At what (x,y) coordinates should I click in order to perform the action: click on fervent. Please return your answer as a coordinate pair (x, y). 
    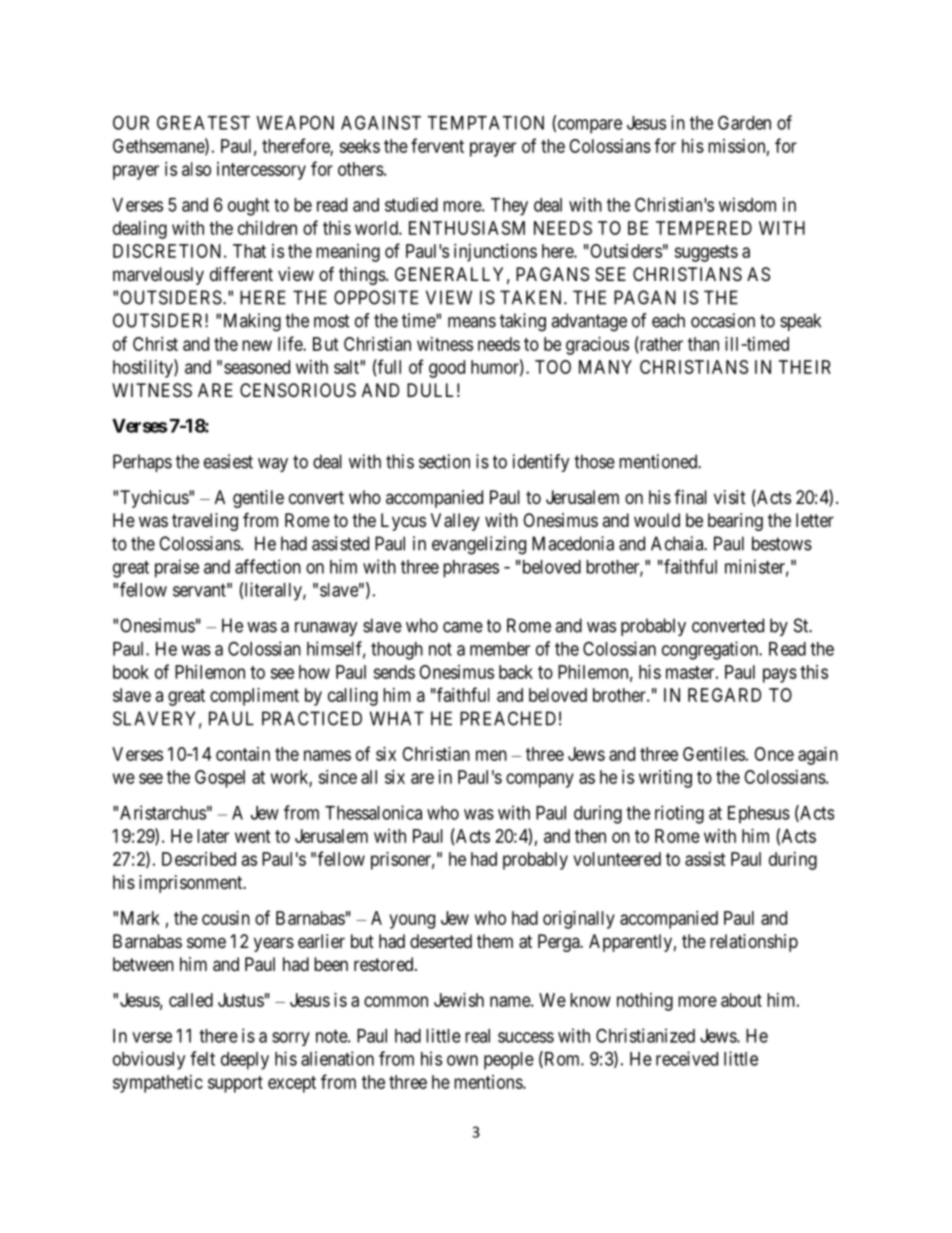
    Looking at the image, I should click on (437, 145).
